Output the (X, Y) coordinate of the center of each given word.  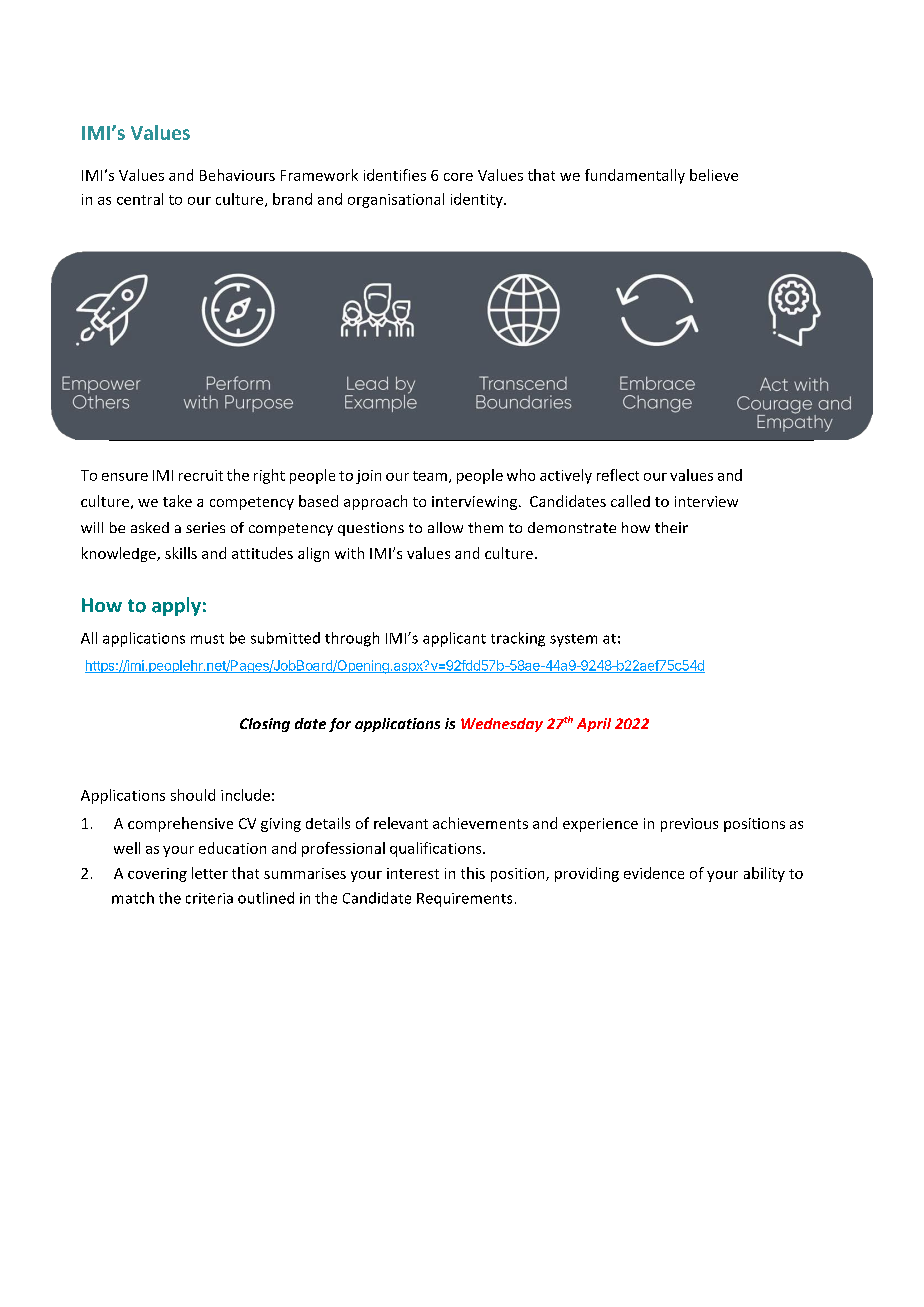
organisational (396, 200)
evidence (654, 873)
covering (157, 875)
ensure (125, 477)
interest (413, 873)
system (573, 640)
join (368, 477)
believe (714, 175)
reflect (618, 475)
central (140, 199)
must (207, 639)
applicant (454, 639)
